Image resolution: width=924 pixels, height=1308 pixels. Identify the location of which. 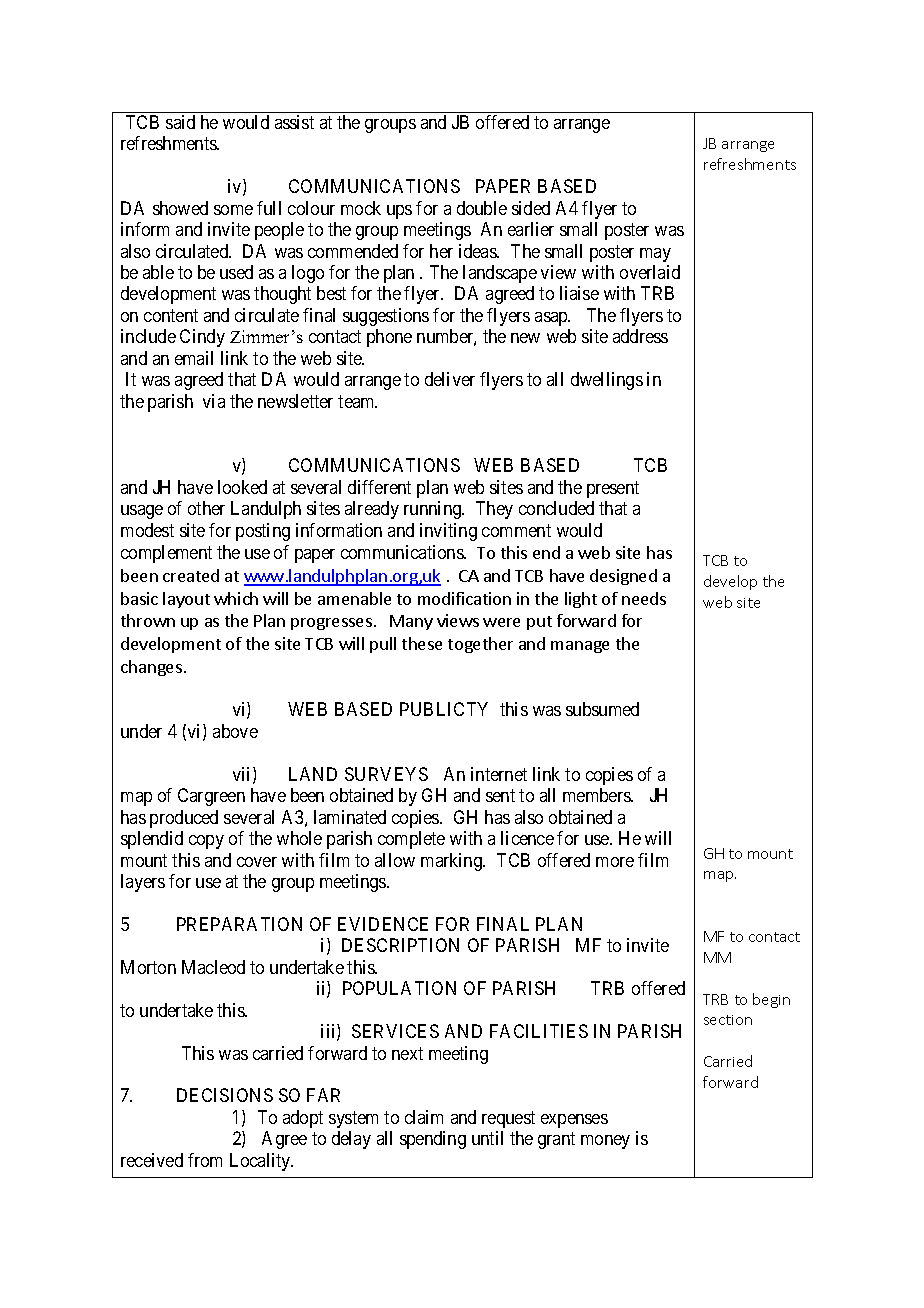
(236, 598).
